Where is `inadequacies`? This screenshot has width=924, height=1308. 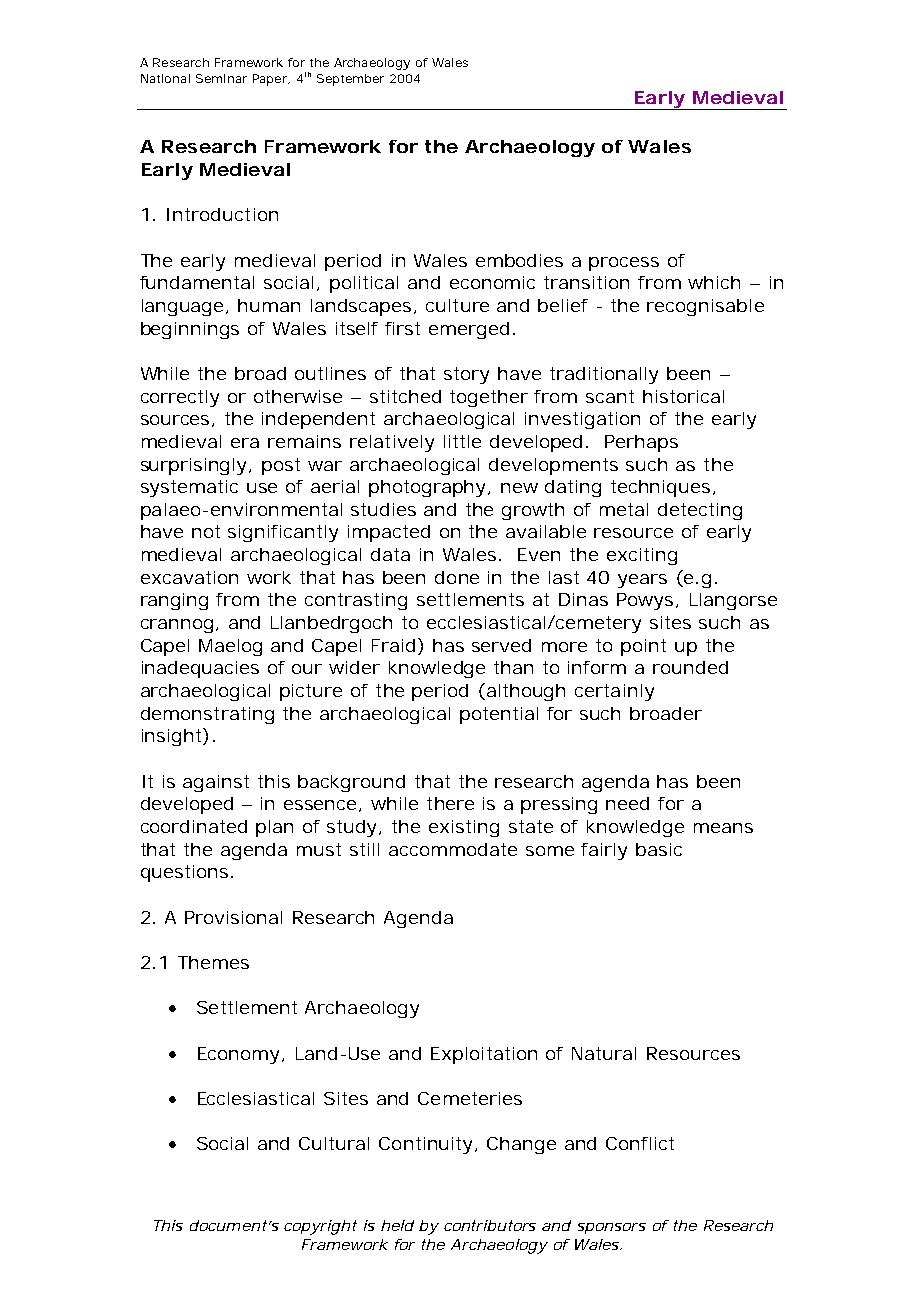
inadequacies is located at coordinates (200, 669).
